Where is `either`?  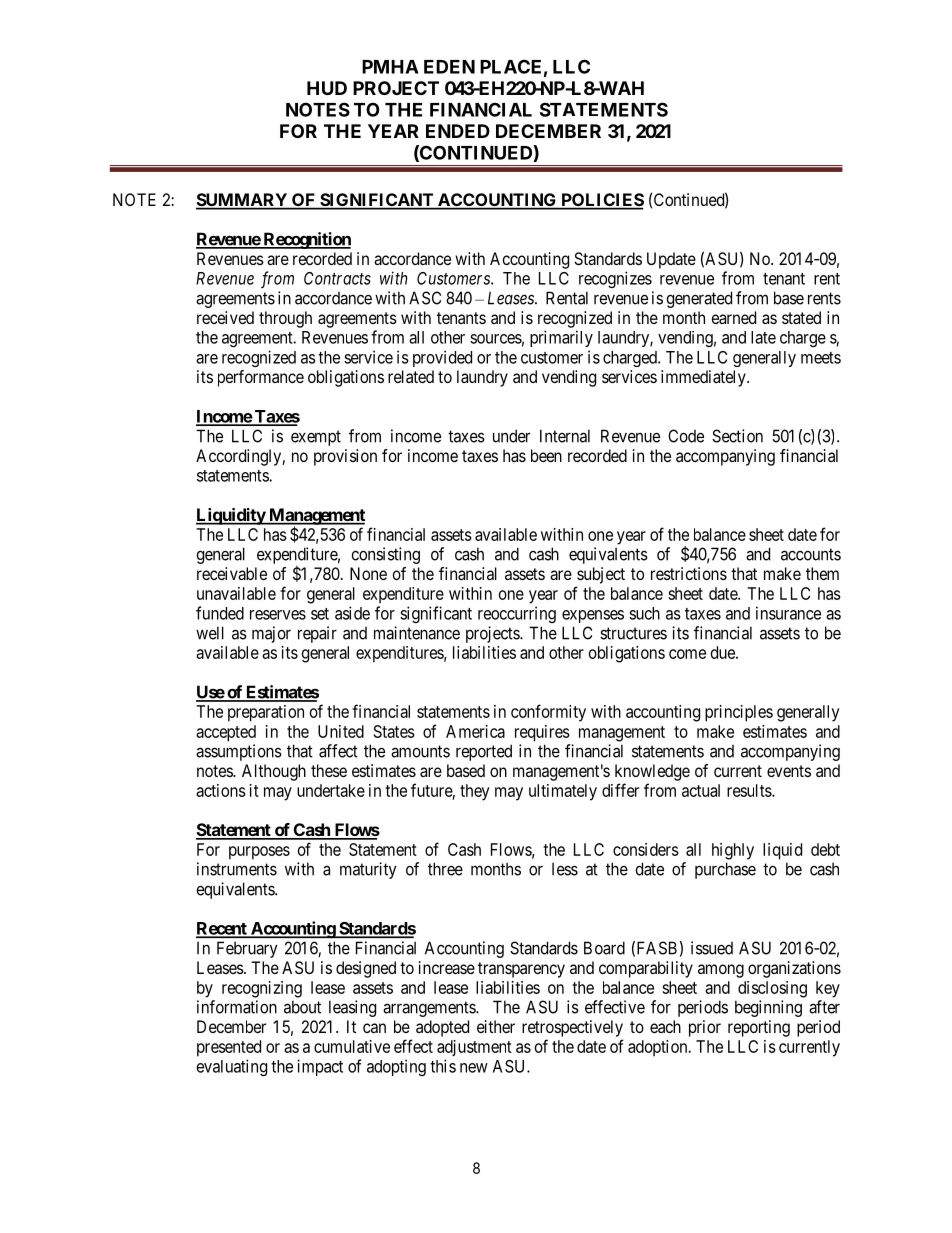 either is located at coordinates (496, 1026).
